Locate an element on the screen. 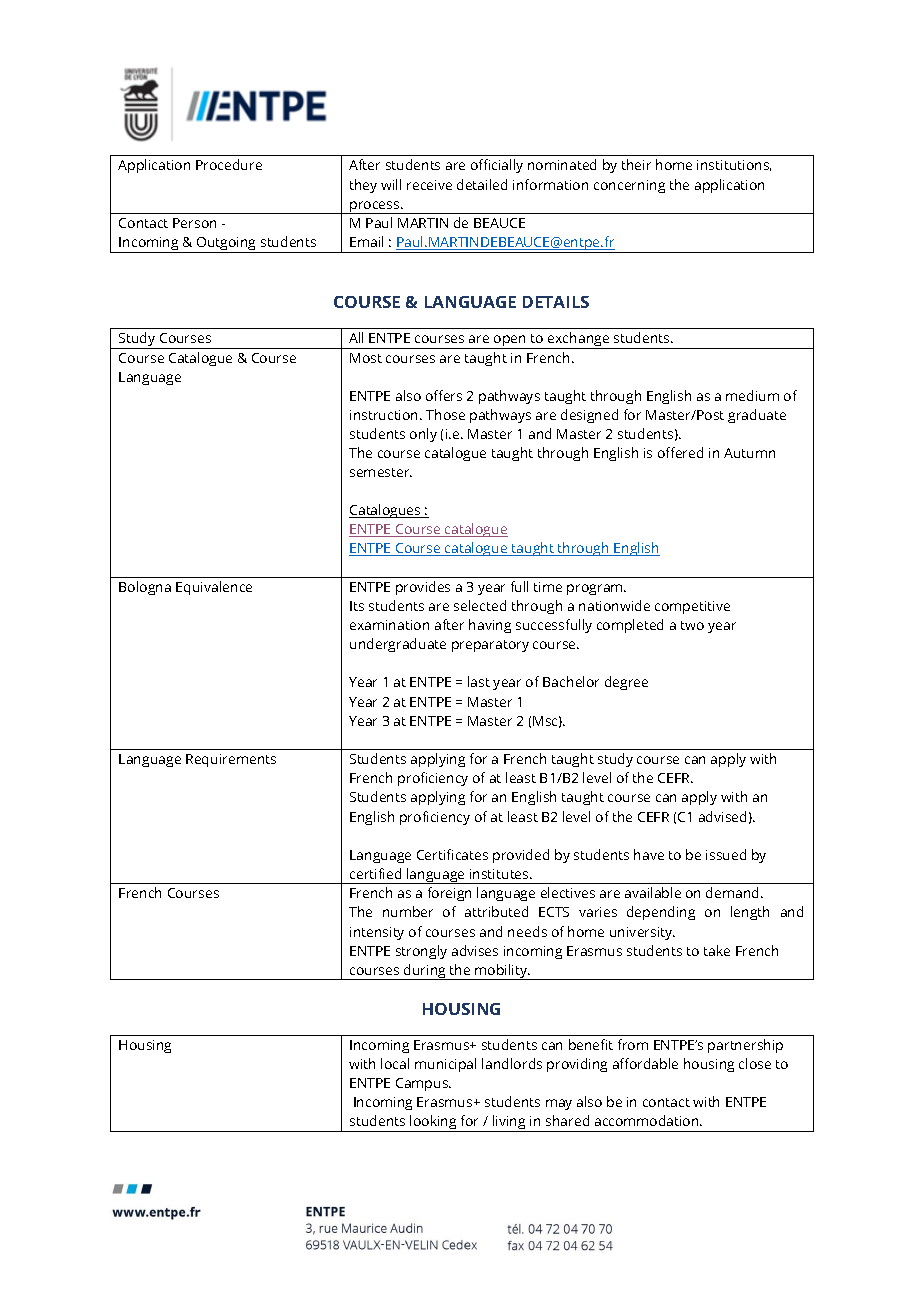 Image resolution: width=924 pixels, height=1308 pixels. advised is located at coordinates (722, 816).
